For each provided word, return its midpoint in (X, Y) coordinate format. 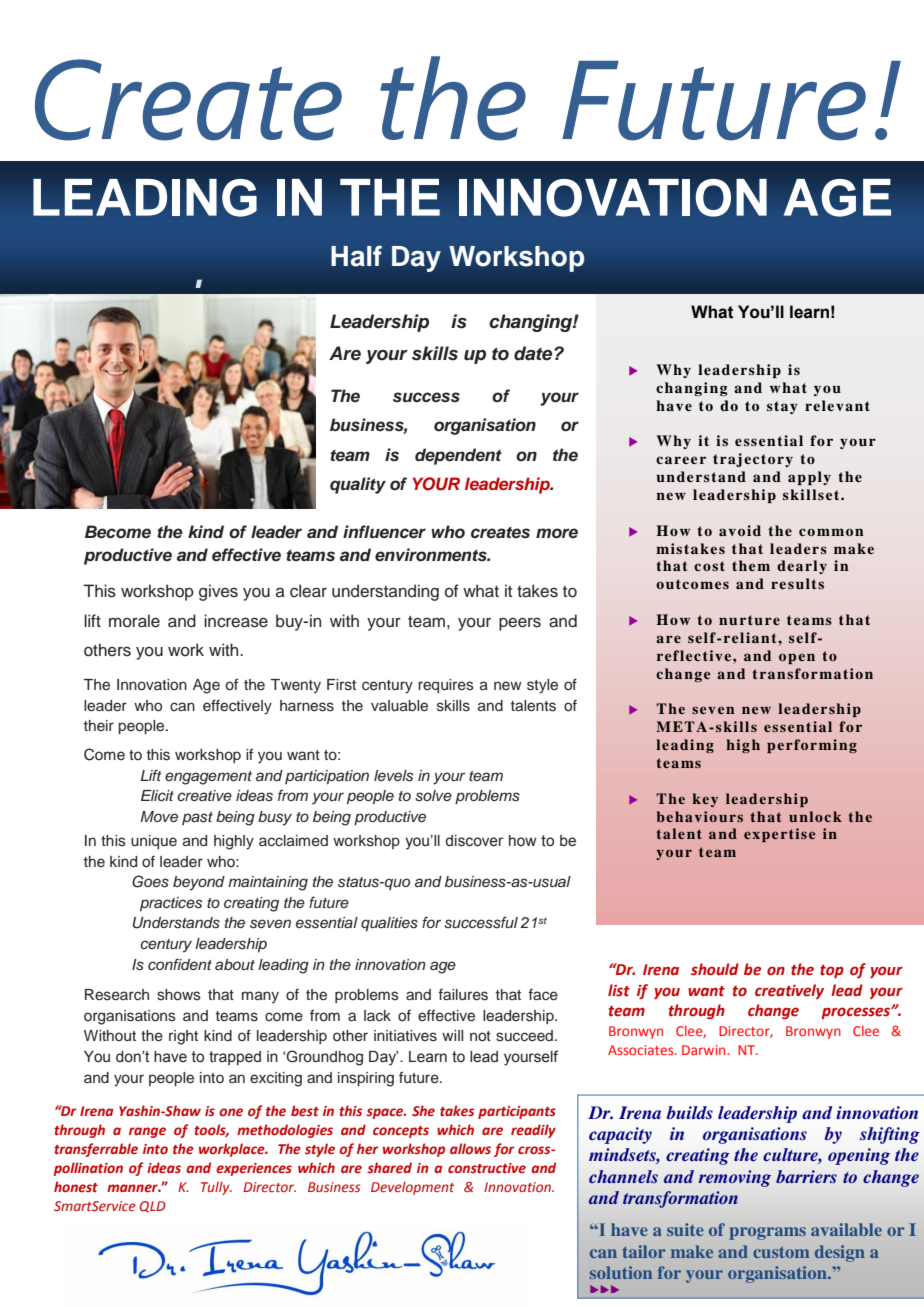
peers (520, 624)
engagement (208, 778)
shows (179, 995)
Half (356, 256)
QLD (153, 1206)
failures (463, 995)
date (534, 353)
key (705, 800)
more (557, 533)
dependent (458, 456)
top (832, 971)
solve (433, 796)
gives (218, 592)
